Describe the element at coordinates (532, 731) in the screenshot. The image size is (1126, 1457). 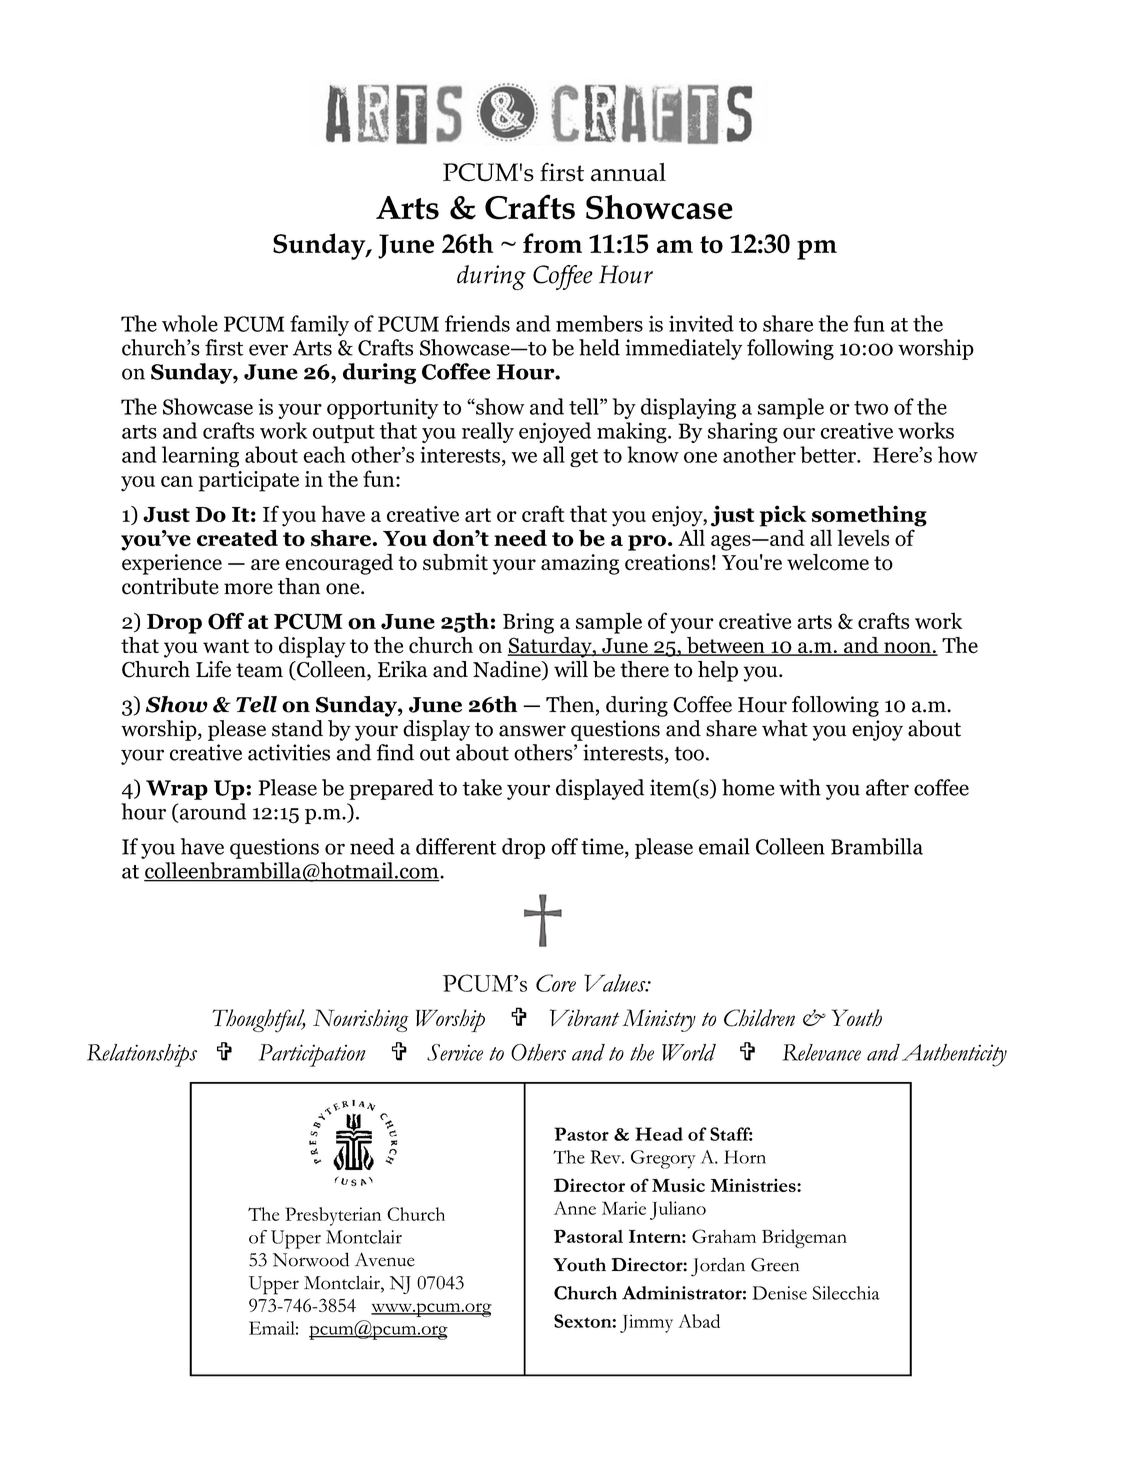
I see `answer` at that location.
